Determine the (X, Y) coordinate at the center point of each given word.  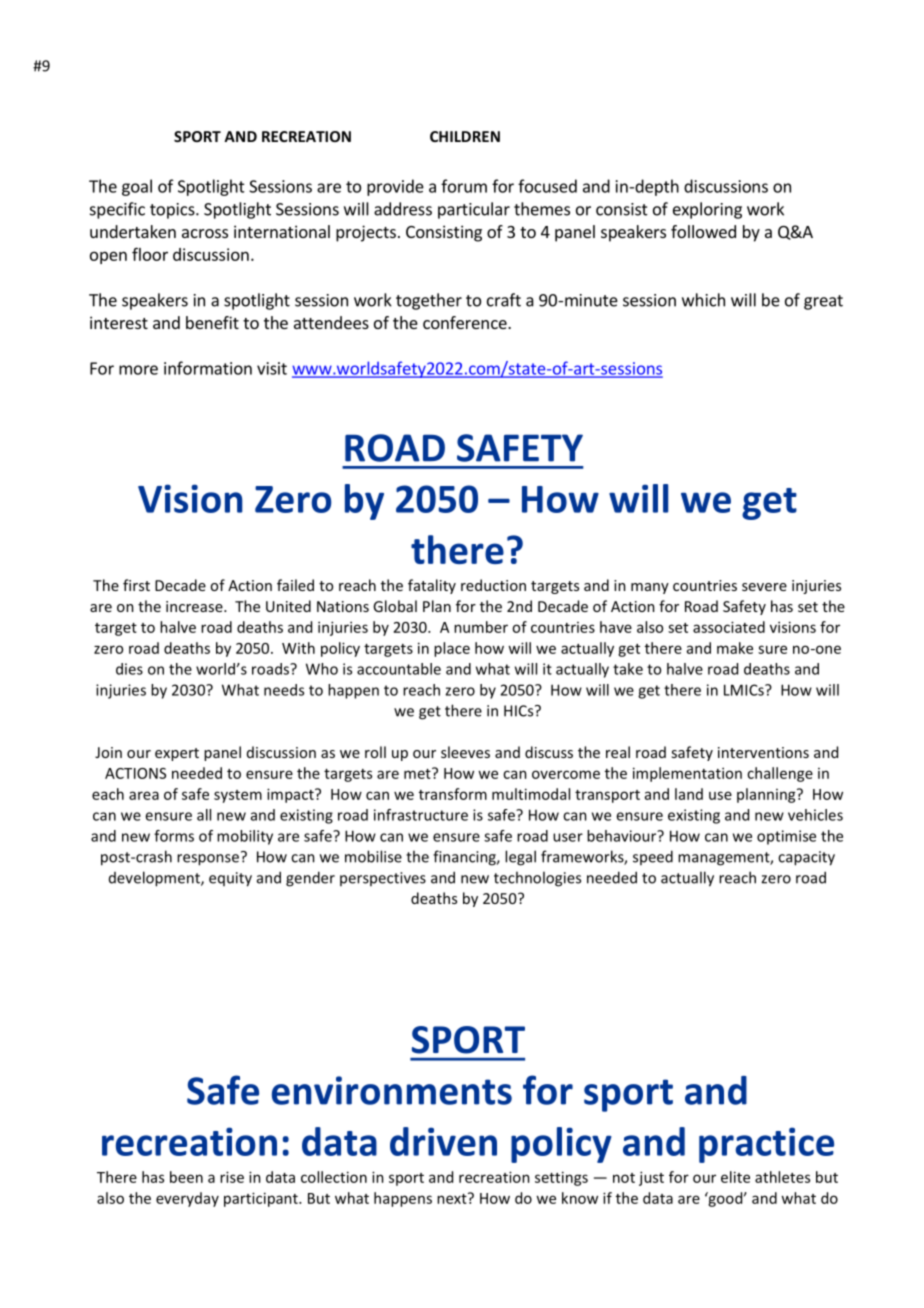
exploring (707, 210)
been (186, 1177)
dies (129, 669)
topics (173, 211)
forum (464, 186)
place (452, 649)
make (735, 648)
